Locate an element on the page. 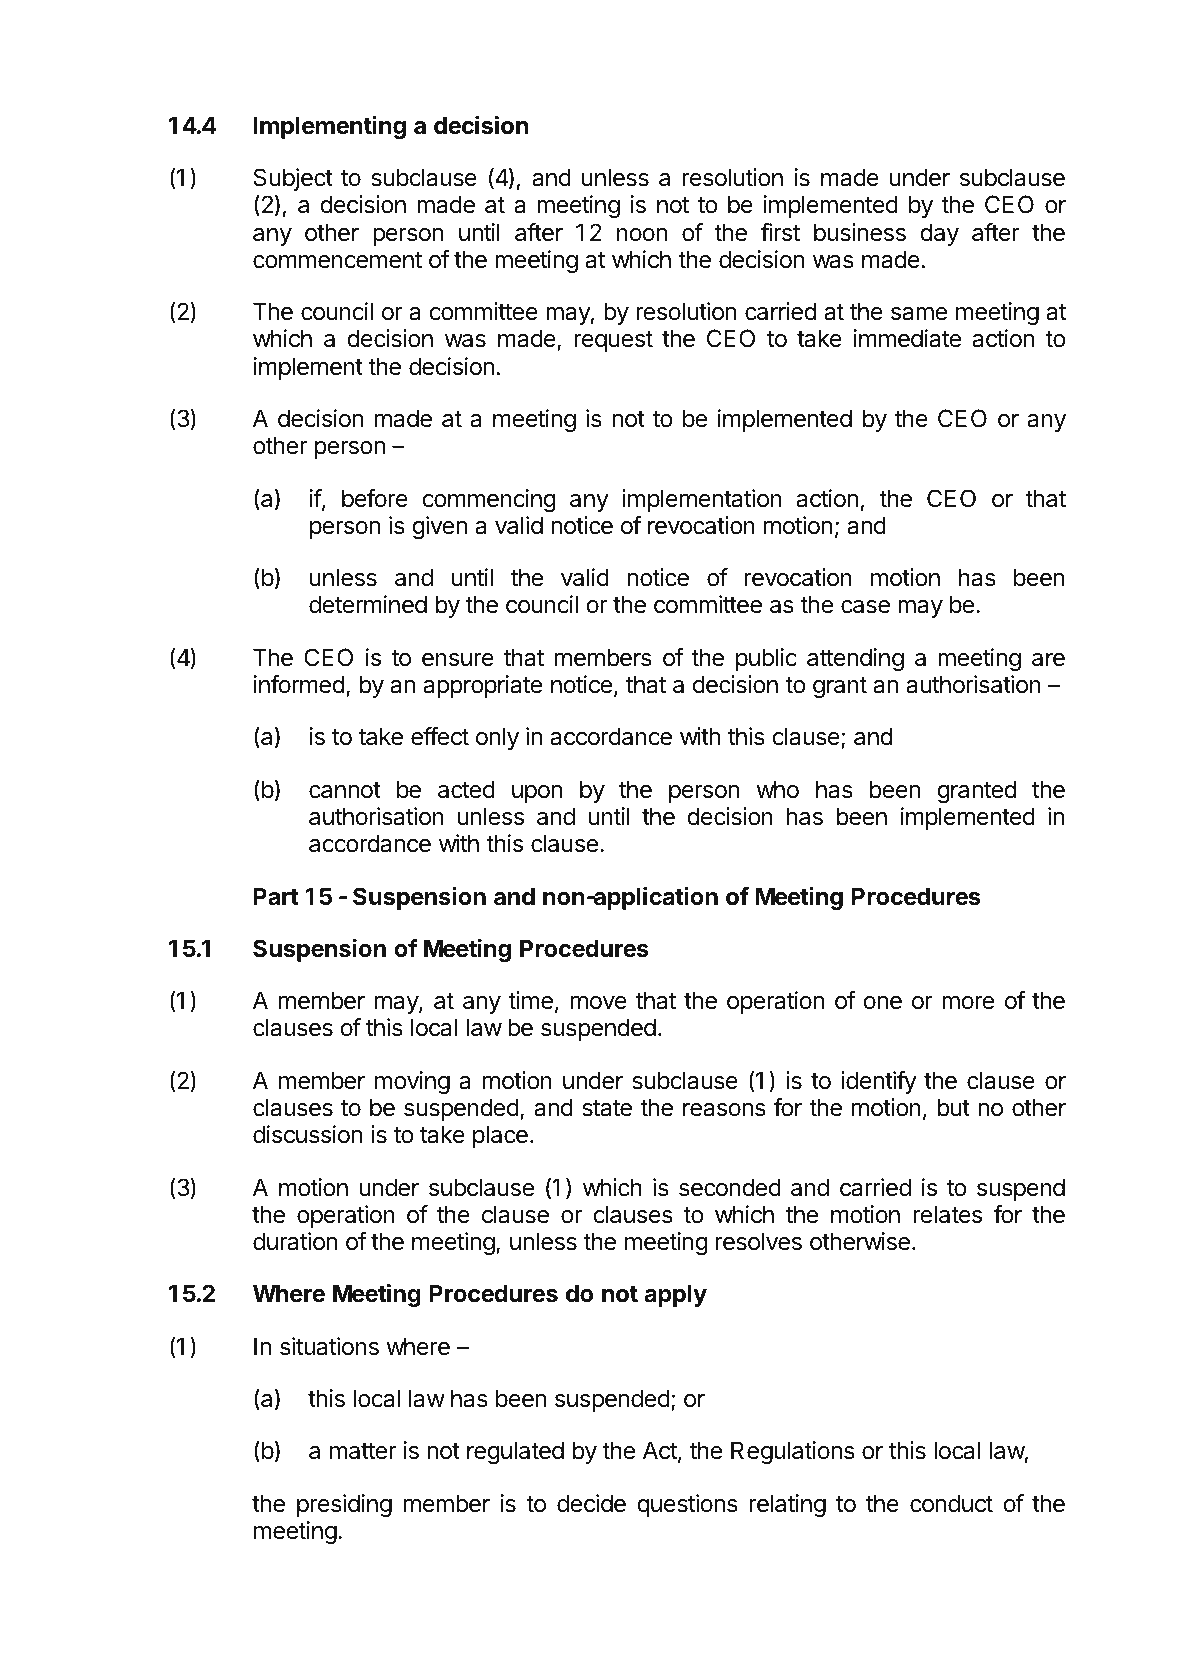  determined is located at coordinates (368, 604).
